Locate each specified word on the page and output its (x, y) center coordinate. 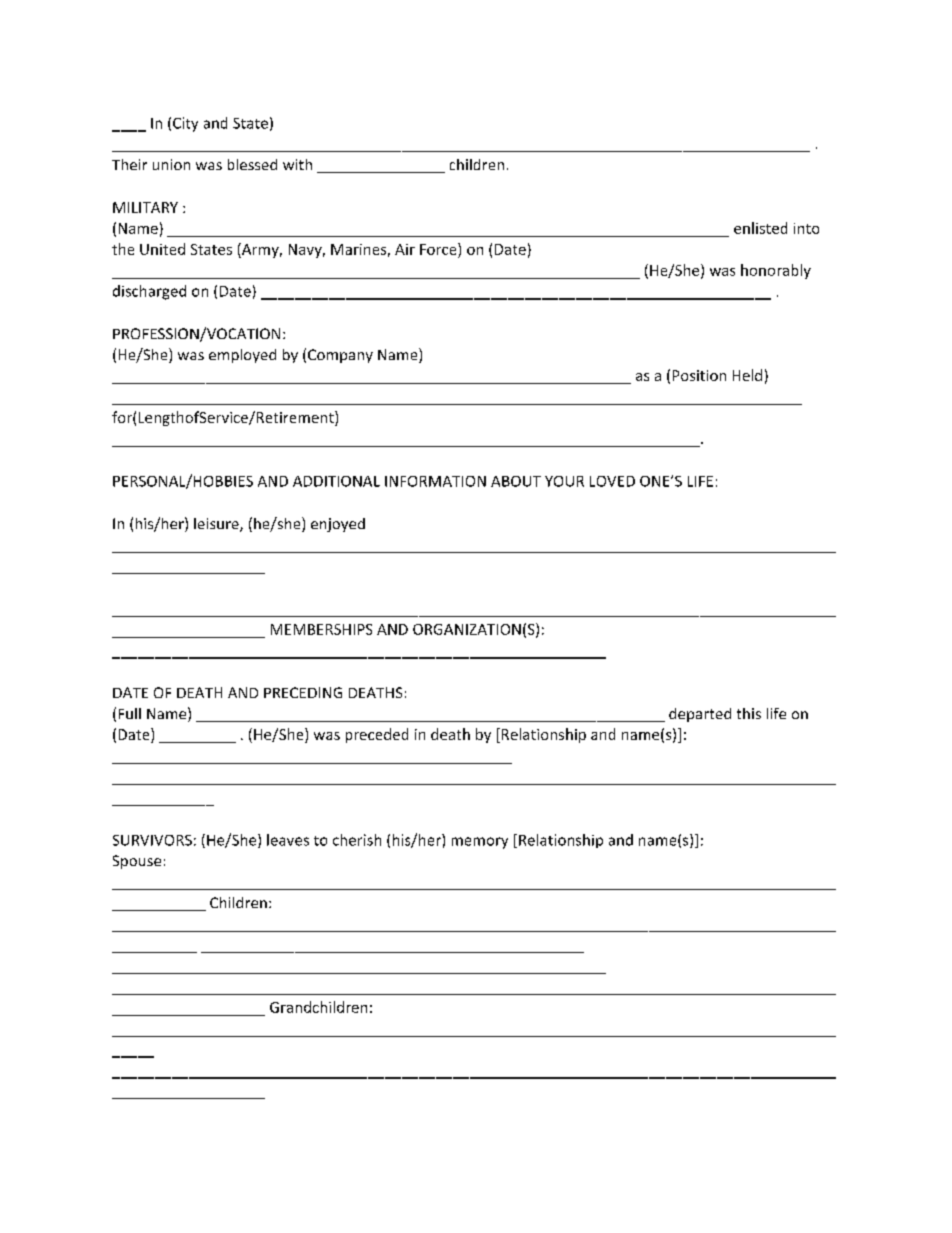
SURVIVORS (152, 840)
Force (439, 249)
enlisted (760, 228)
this (749, 713)
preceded (377, 735)
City (185, 124)
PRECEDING (303, 692)
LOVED (612, 481)
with (297, 164)
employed (242, 356)
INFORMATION (435, 481)
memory (480, 843)
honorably (776, 271)
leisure (217, 525)
